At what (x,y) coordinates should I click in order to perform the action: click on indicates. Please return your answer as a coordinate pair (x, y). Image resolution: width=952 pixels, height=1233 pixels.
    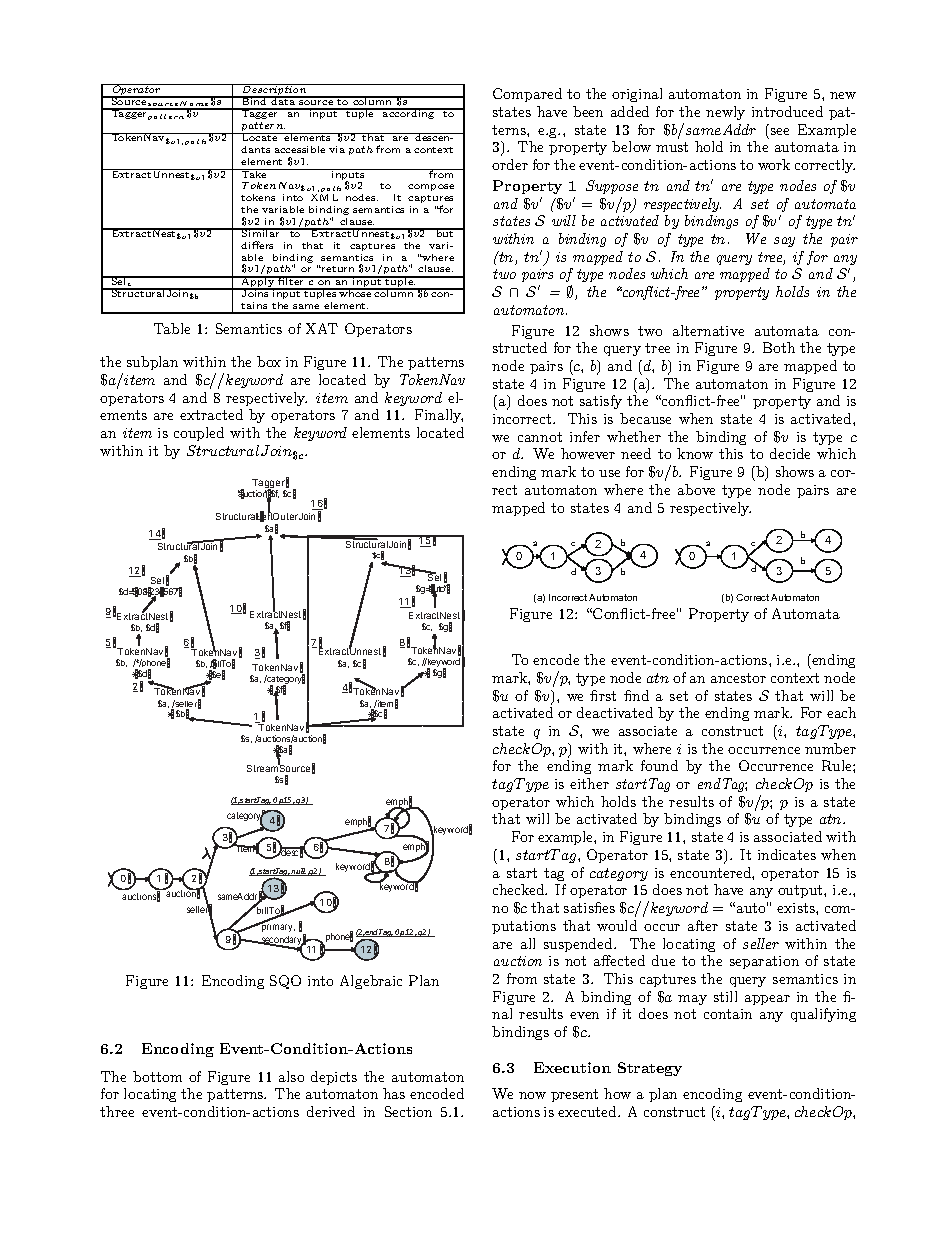
    Looking at the image, I should click on (787, 854).
